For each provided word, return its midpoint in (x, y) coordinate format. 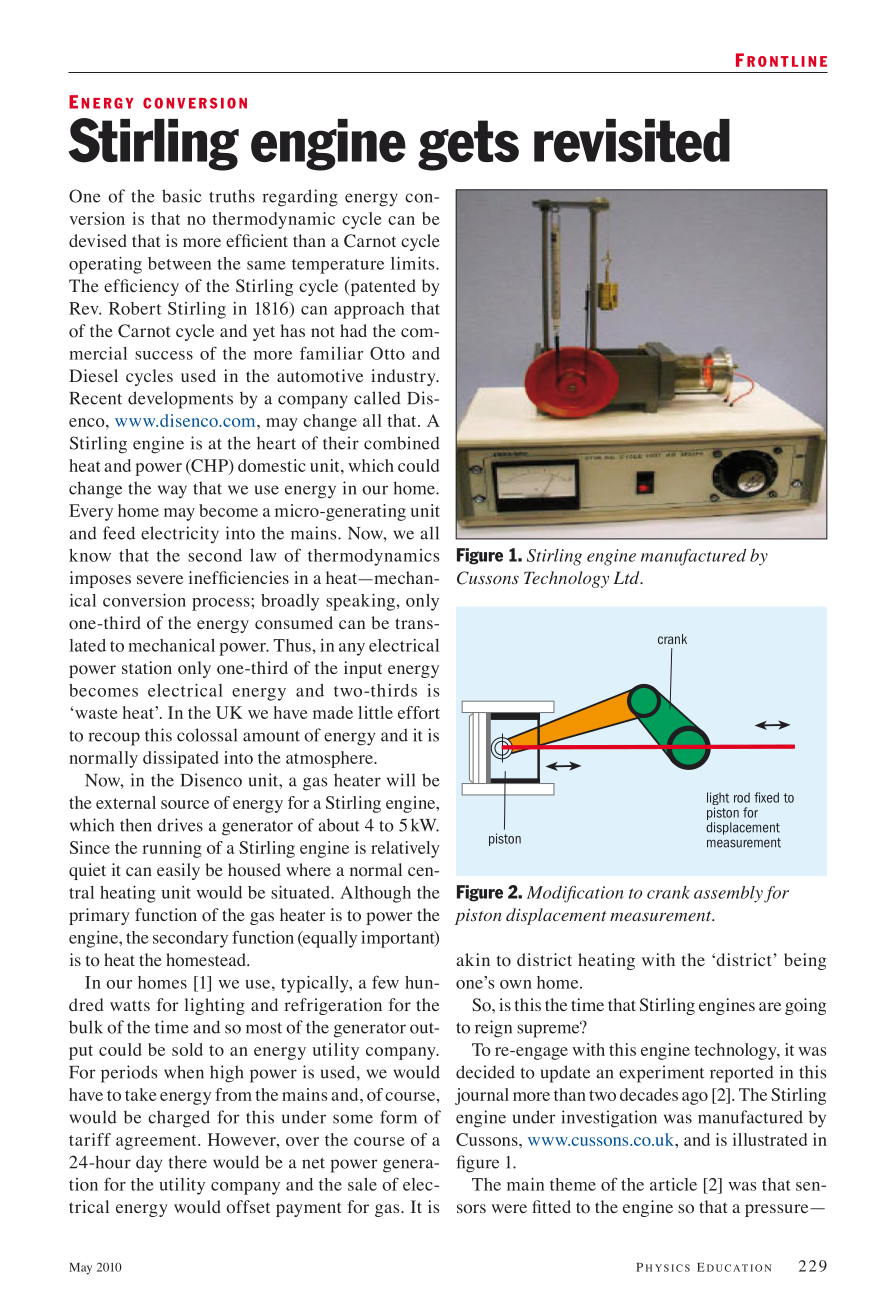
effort (419, 712)
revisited (632, 140)
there (188, 1162)
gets (468, 145)
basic (181, 196)
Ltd (627, 577)
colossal (207, 735)
